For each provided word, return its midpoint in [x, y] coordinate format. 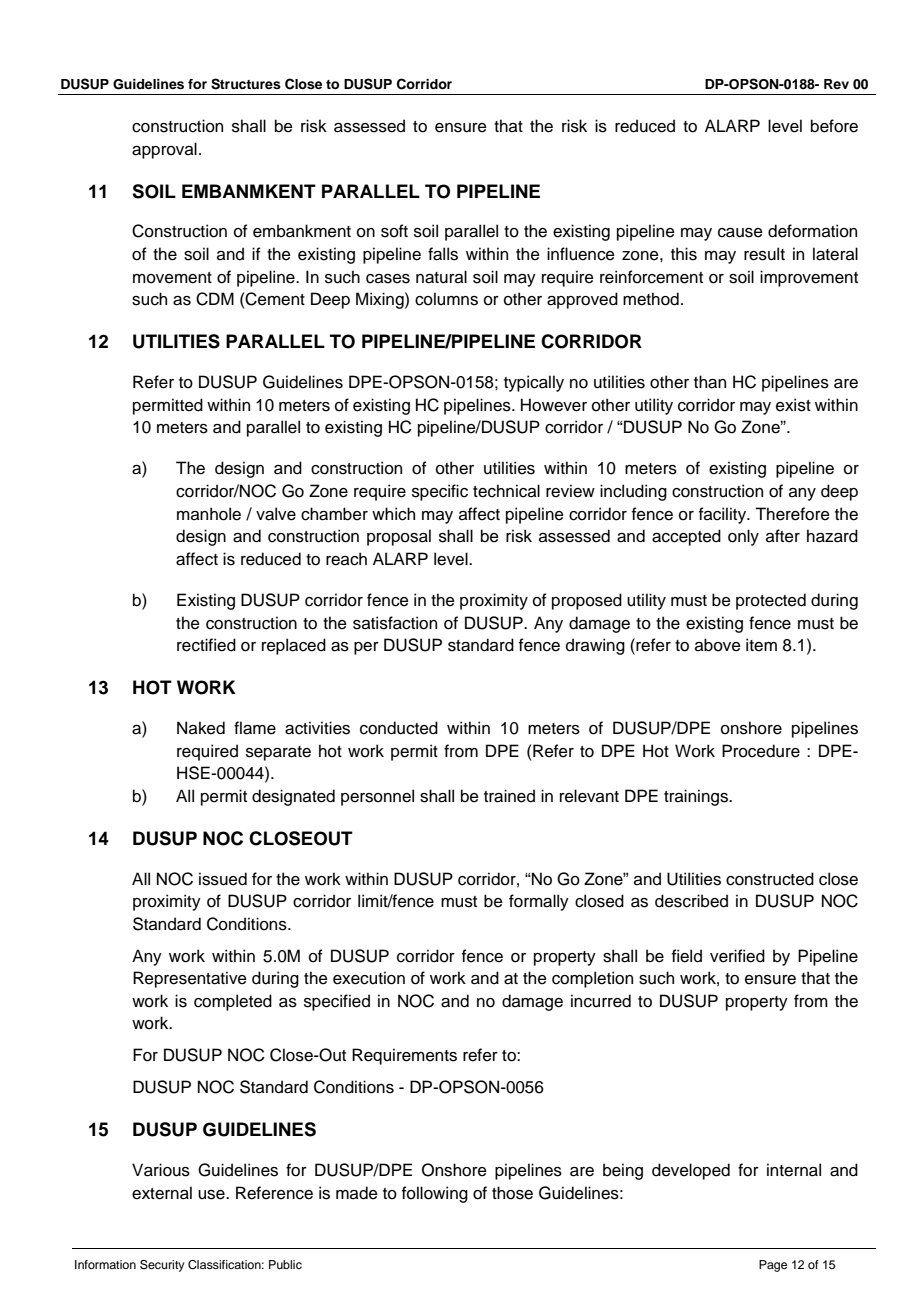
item [761, 645]
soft [394, 231]
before [834, 126]
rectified [206, 645]
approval [164, 150]
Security [162, 1266]
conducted [399, 728]
